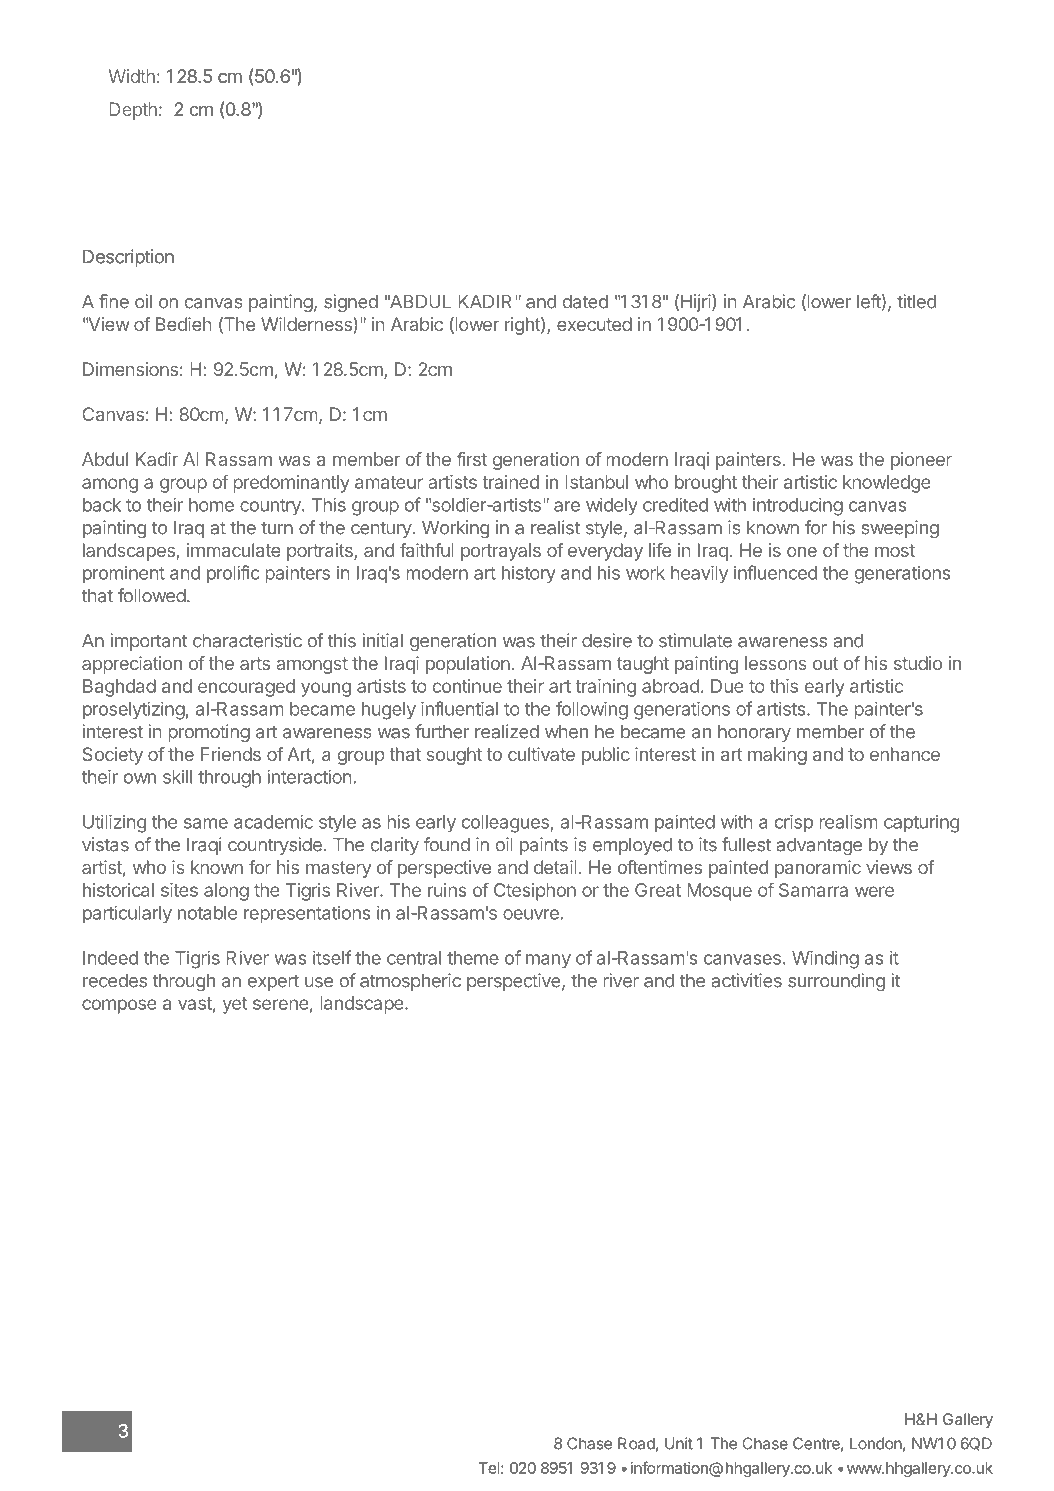  I want to click on titled, so click(916, 301).
